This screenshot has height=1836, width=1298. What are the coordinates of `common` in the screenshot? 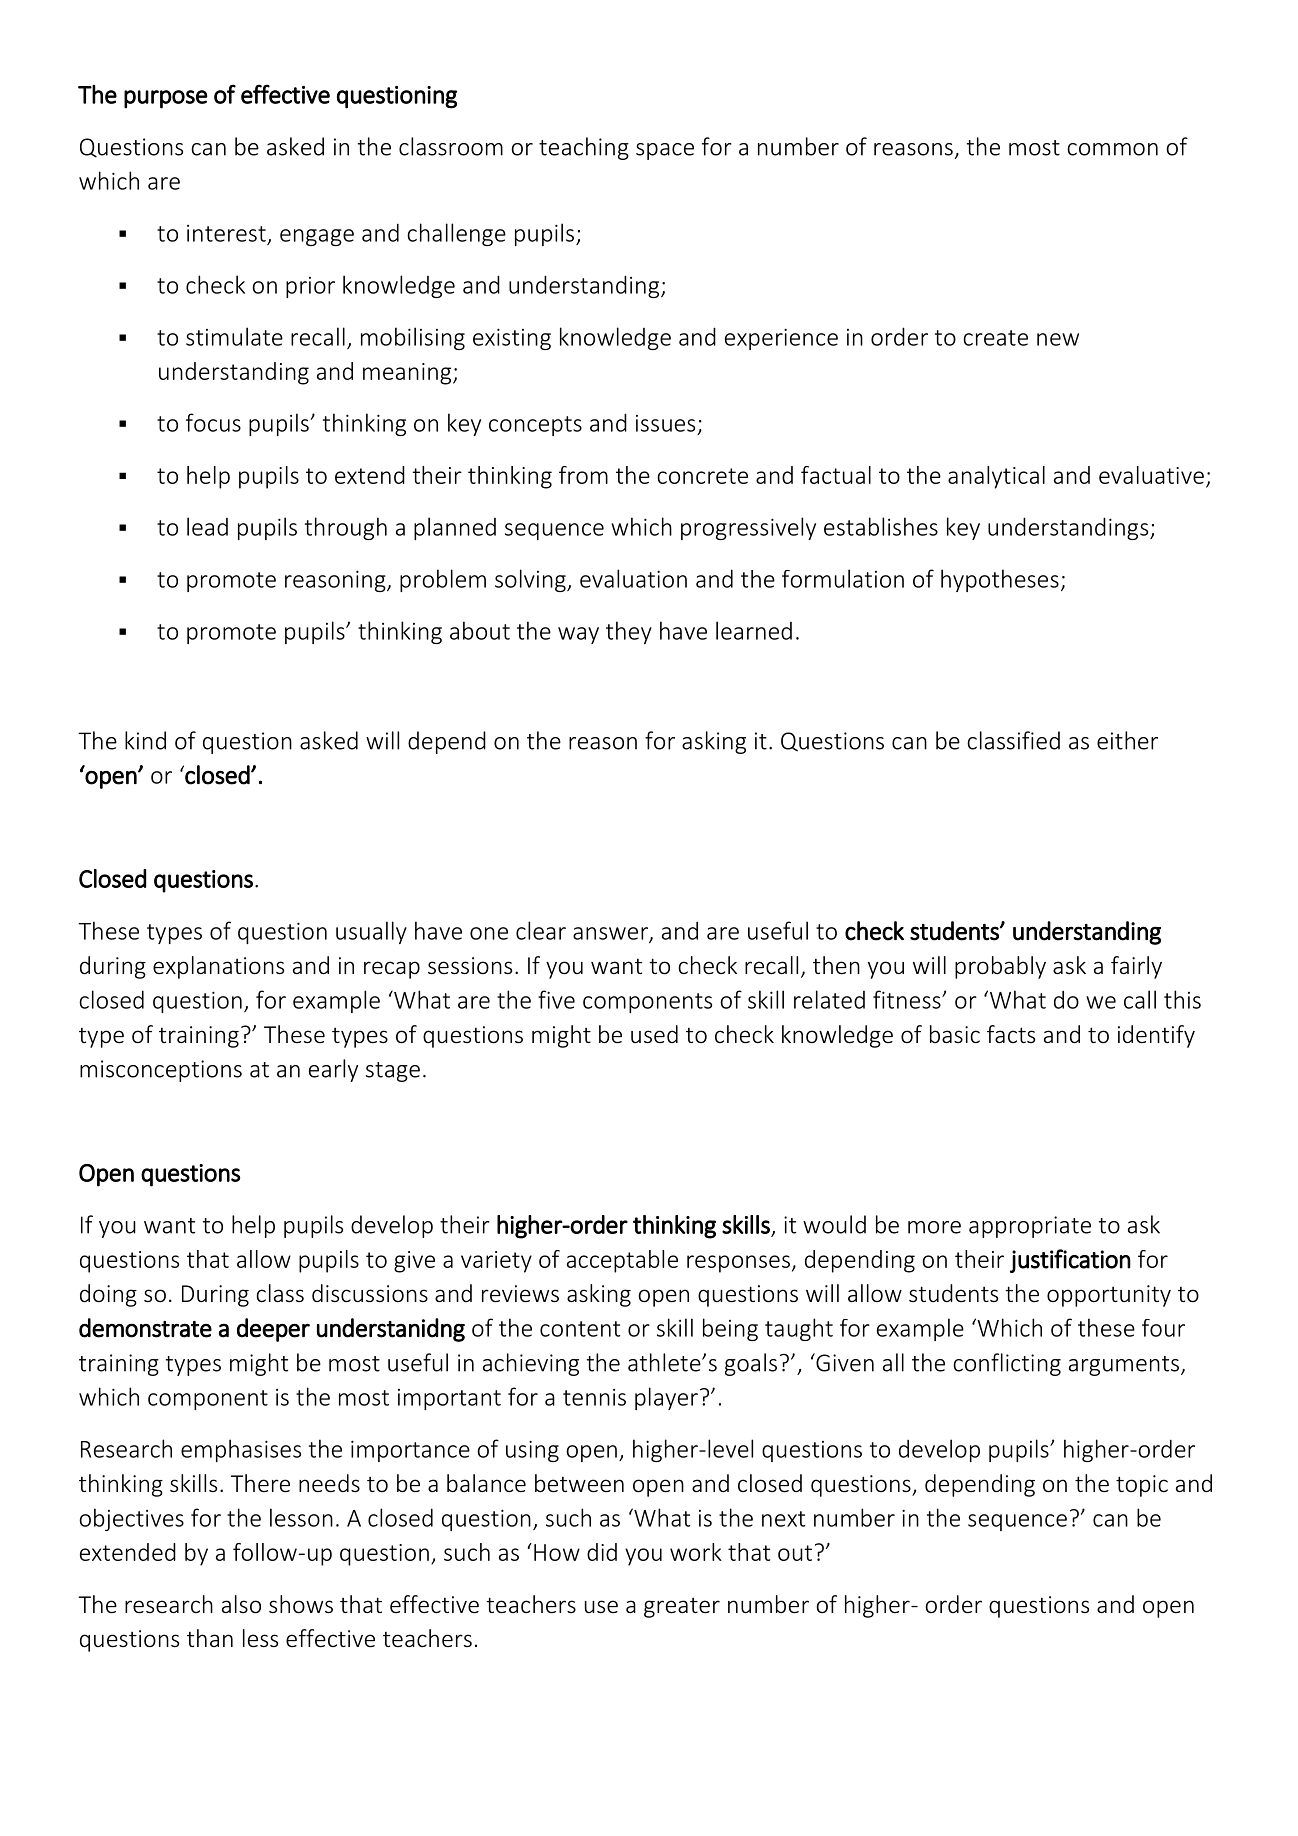 It's located at (1112, 149).
